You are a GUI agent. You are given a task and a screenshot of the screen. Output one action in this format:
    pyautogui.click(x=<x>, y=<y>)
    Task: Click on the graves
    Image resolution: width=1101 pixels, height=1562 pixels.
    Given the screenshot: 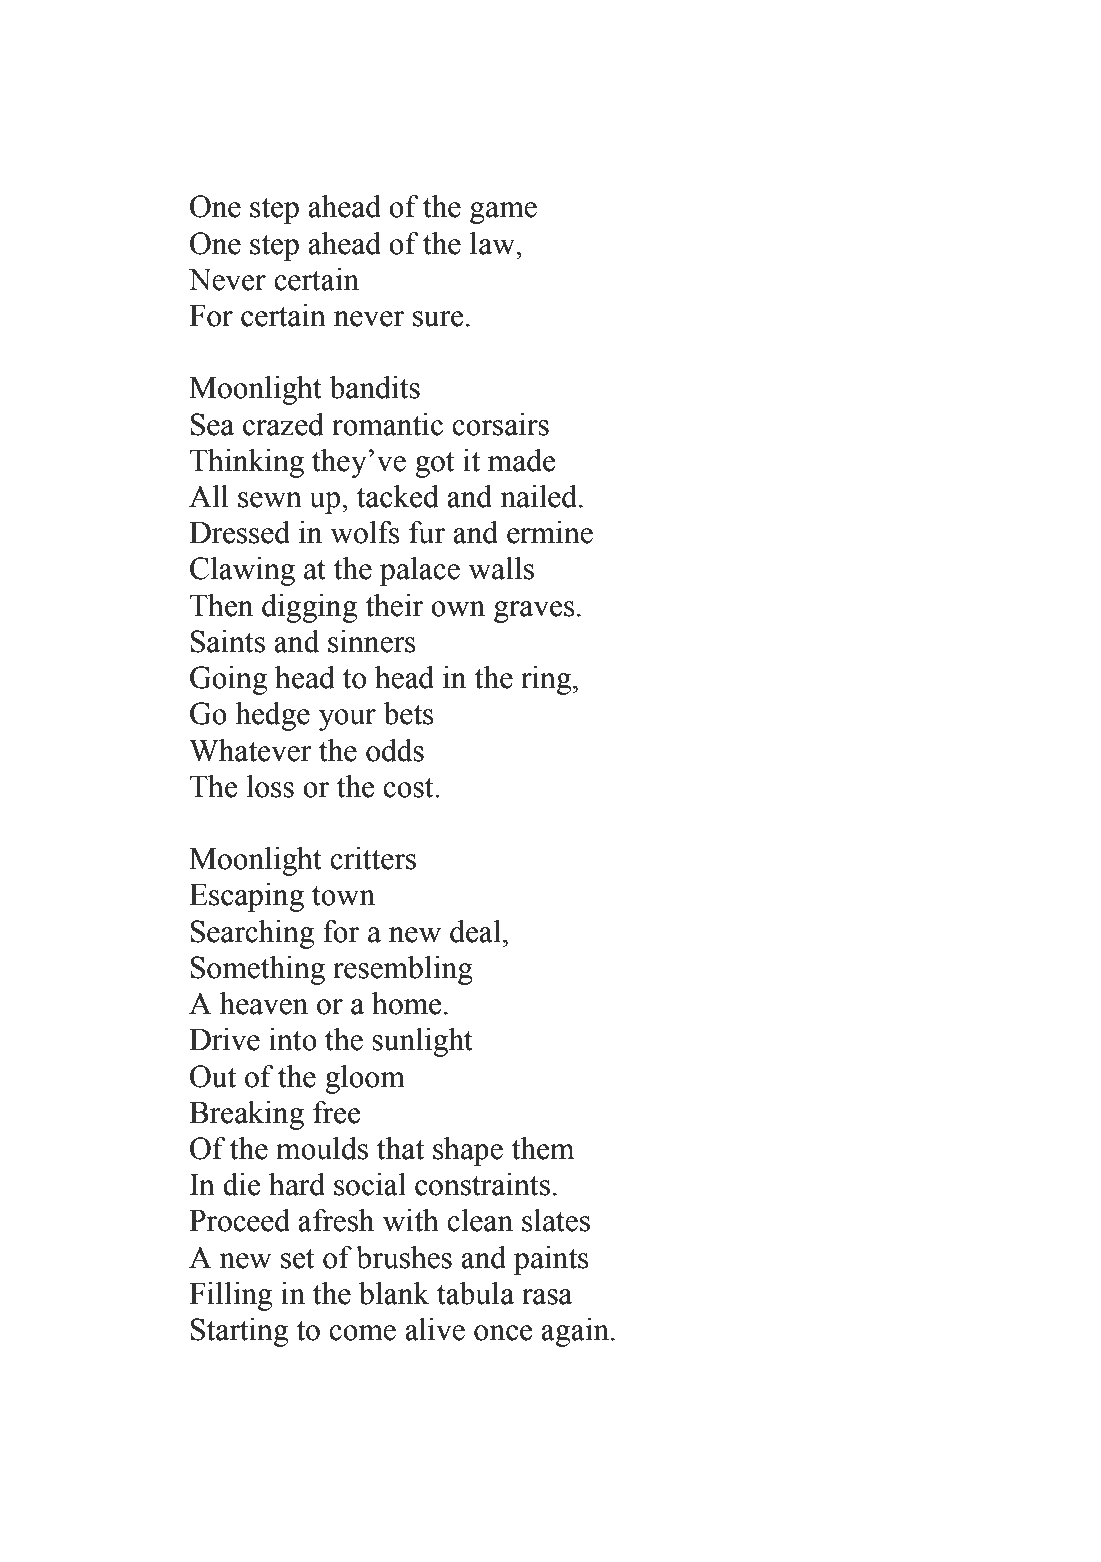 What is the action you would take?
    pyautogui.click(x=534, y=612)
